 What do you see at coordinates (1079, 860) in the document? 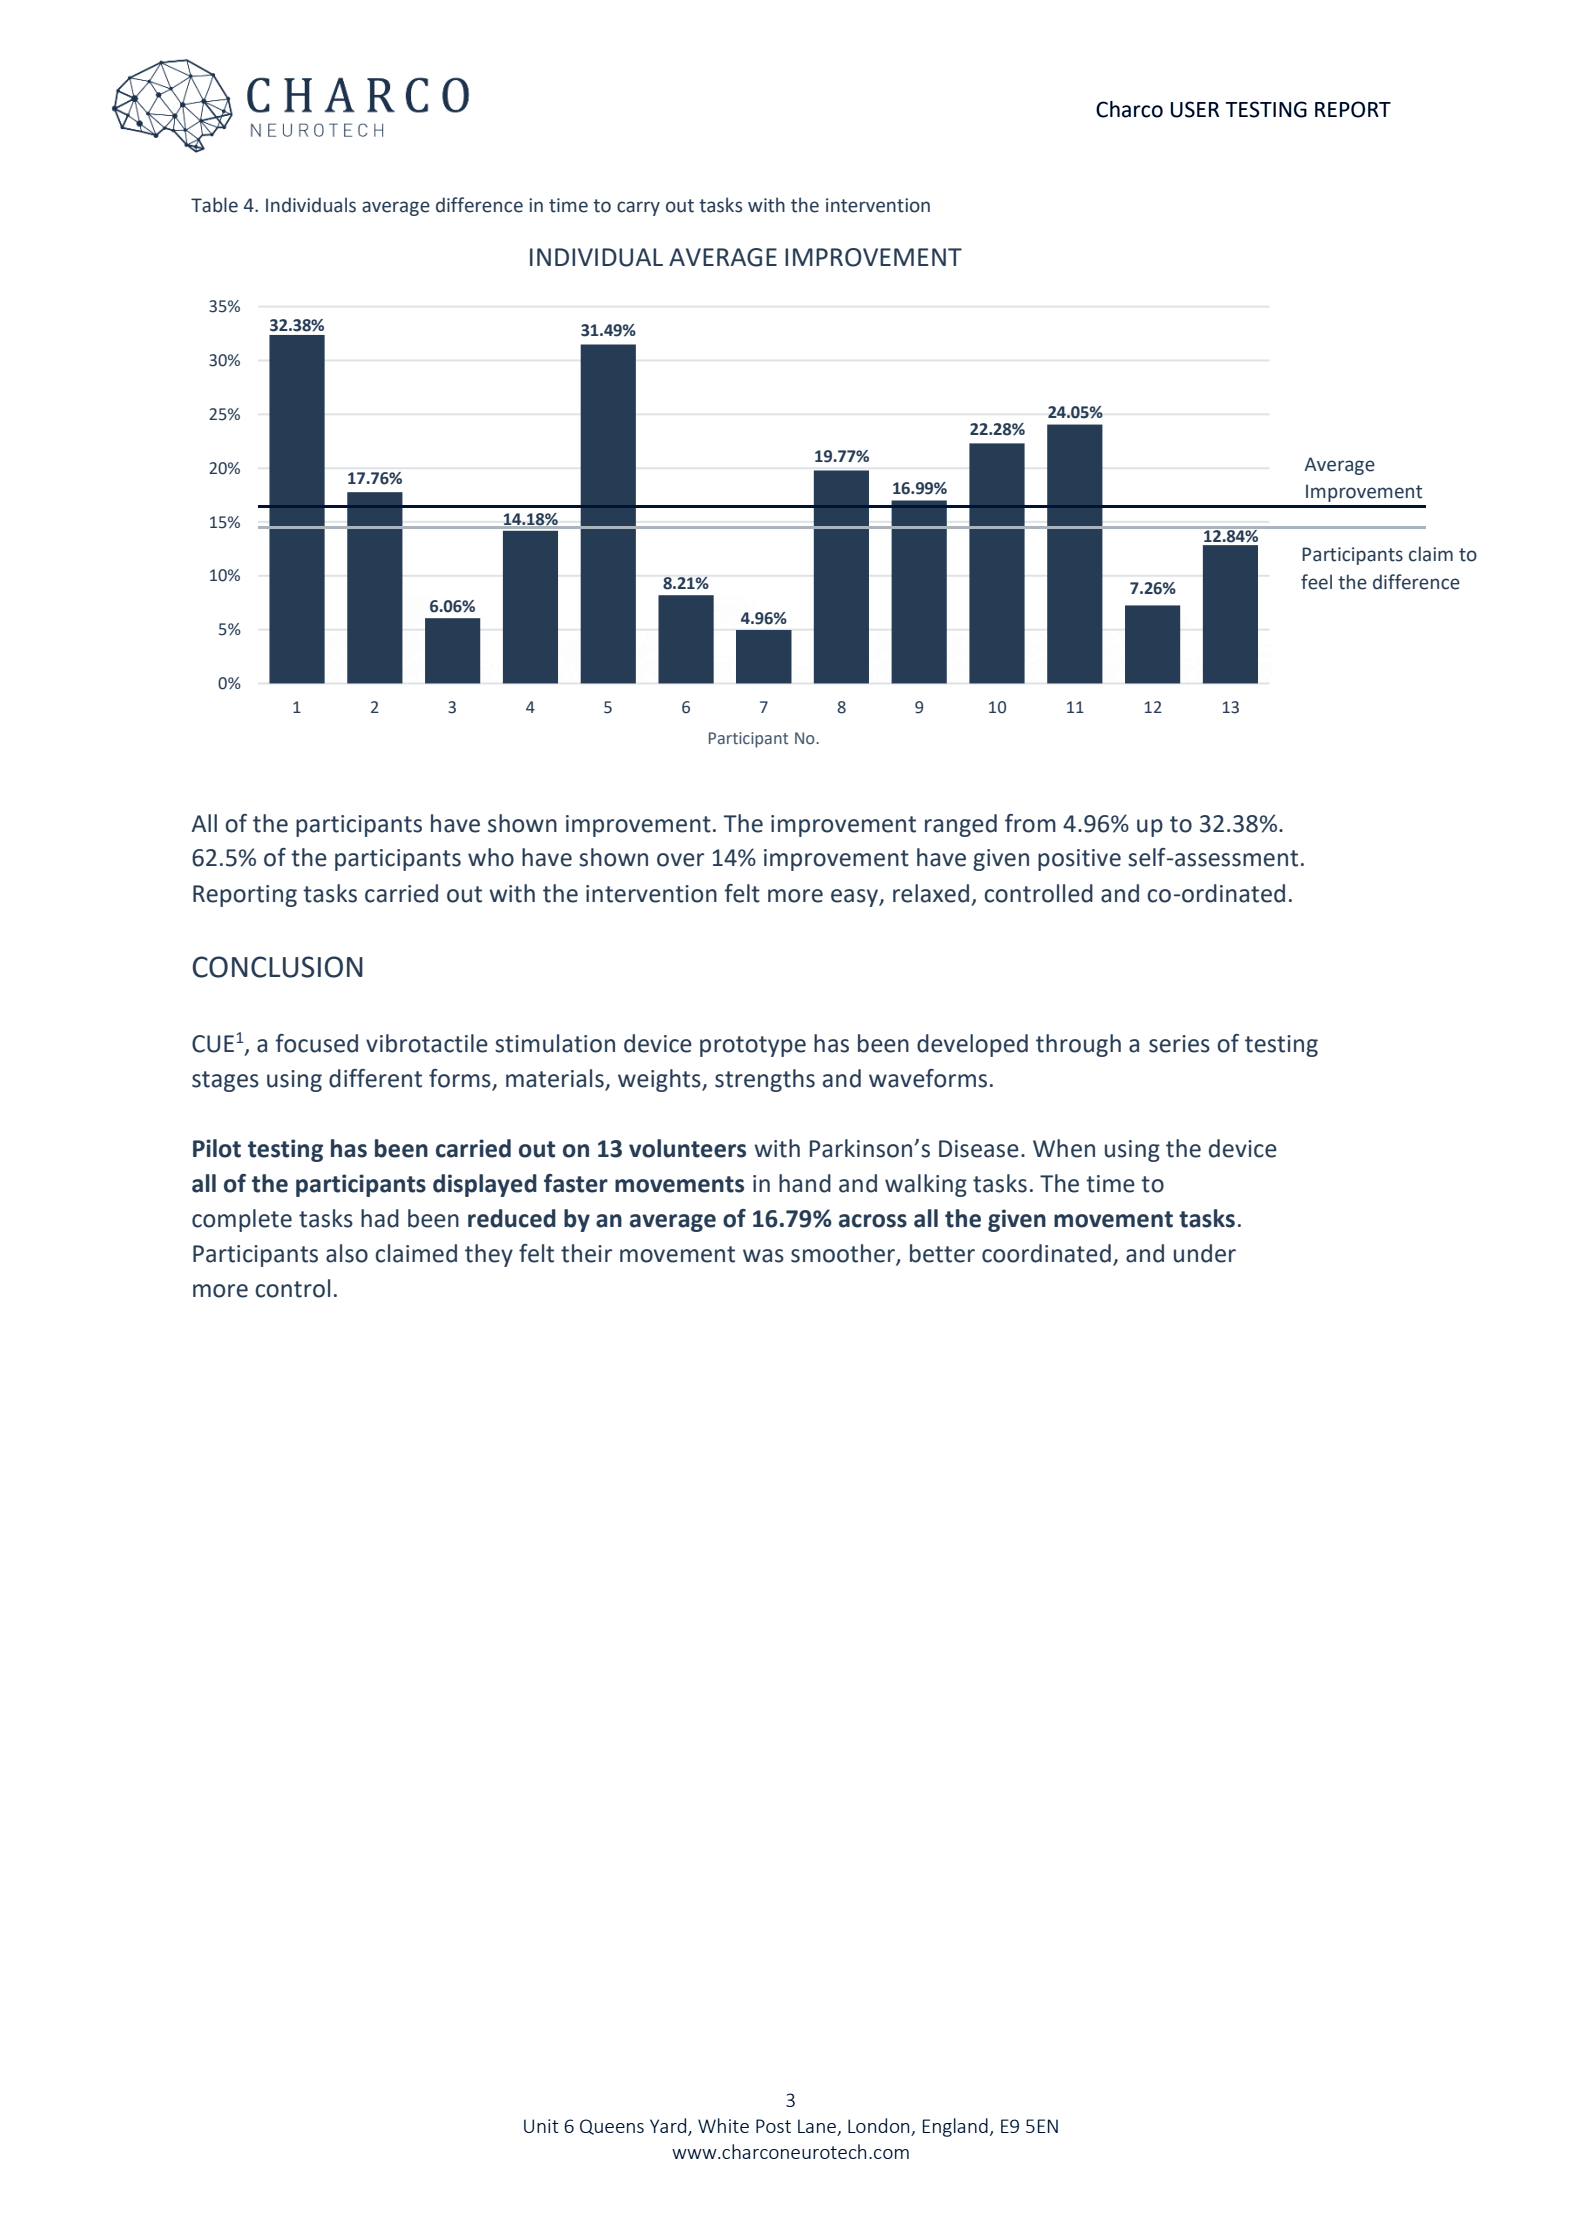
I see `positive` at bounding box center [1079, 860].
